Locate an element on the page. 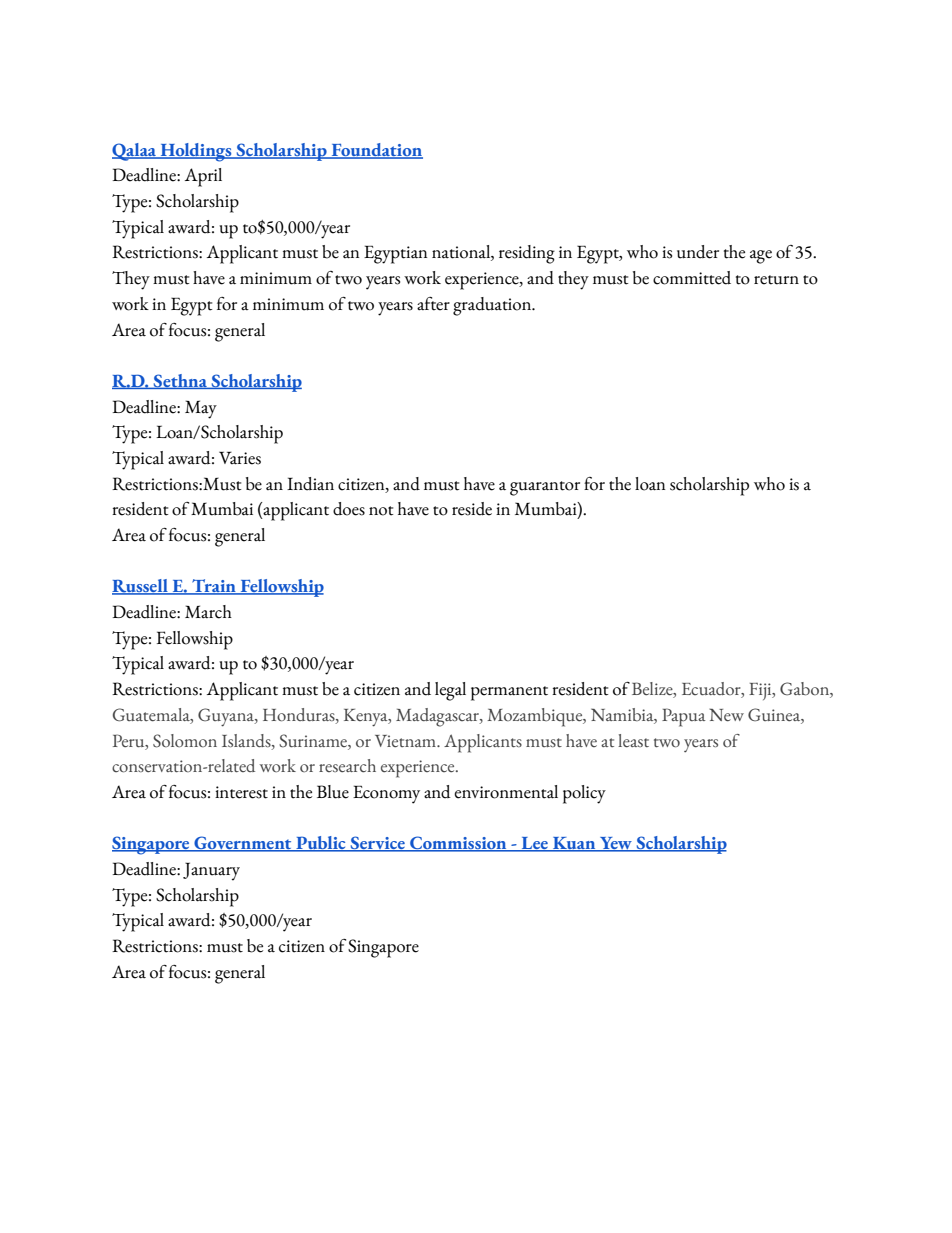  Government is located at coordinates (243, 844).
